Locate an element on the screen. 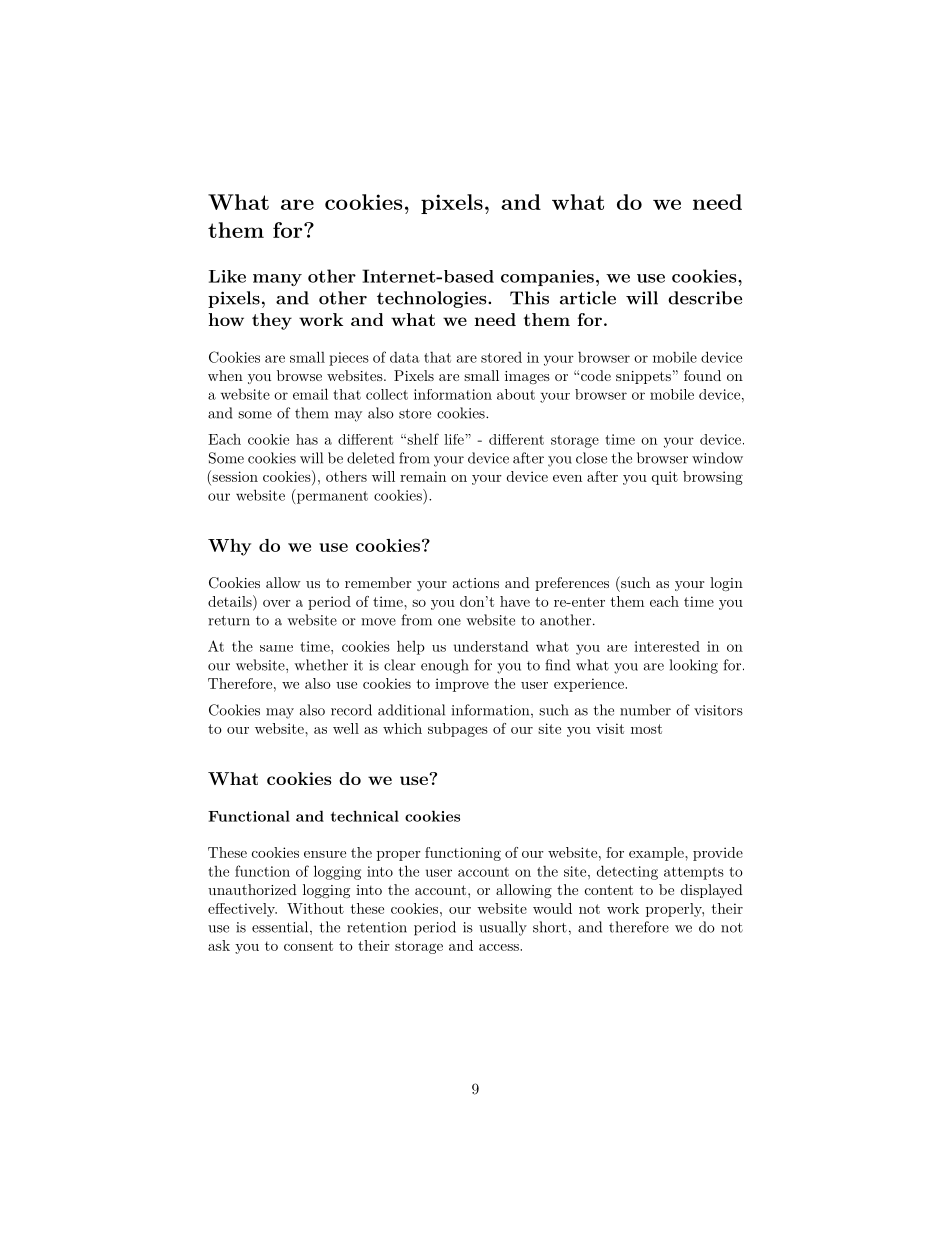 This screenshot has width=952, height=1233. interested is located at coordinates (667, 646).
